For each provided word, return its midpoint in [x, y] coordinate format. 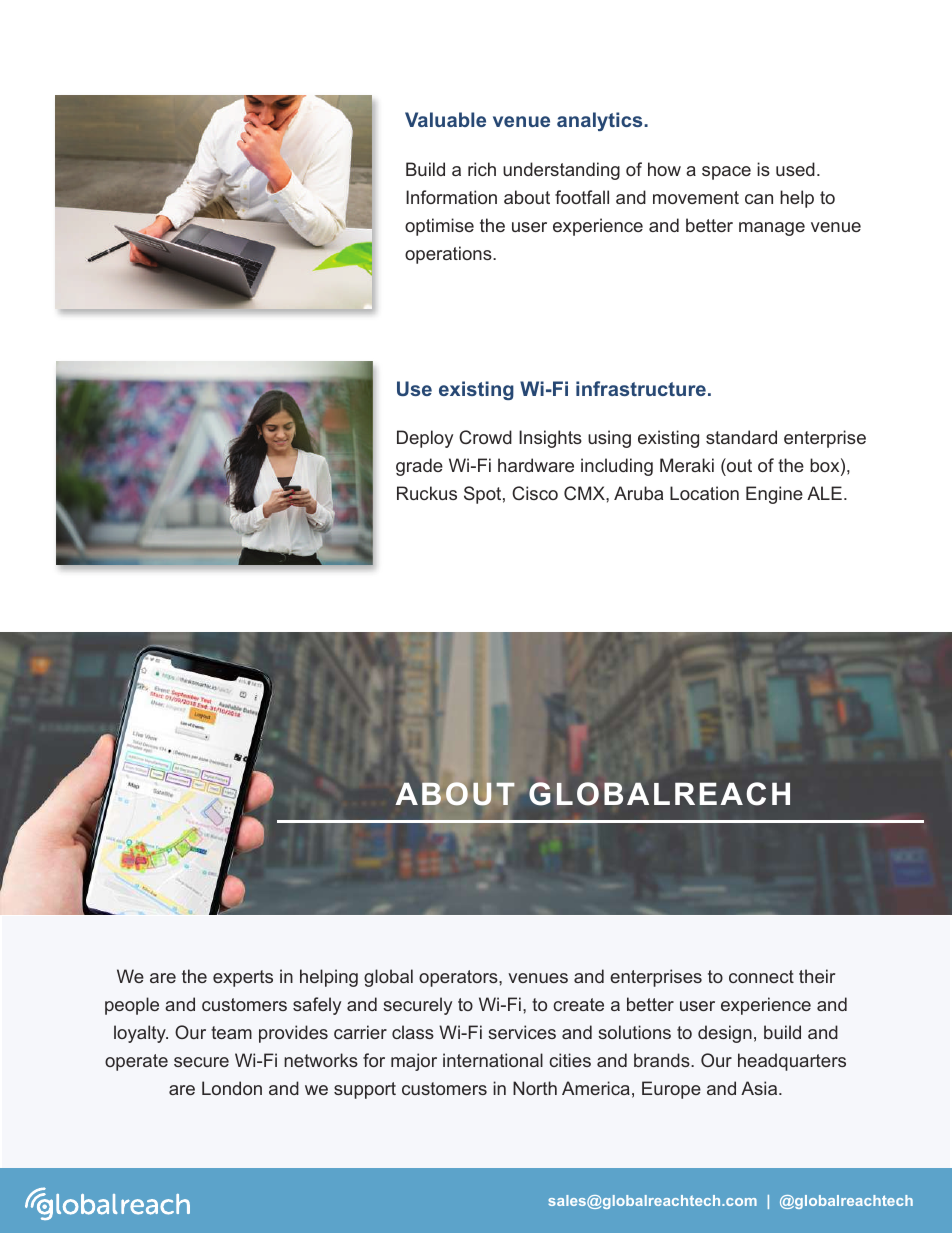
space [726, 173]
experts [243, 978]
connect [761, 976]
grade [419, 467]
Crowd [485, 437]
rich [482, 169]
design [725, 1034]
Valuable [445, 119]
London [232, 1088]
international [493, 1060]
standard [741, 437]
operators [459, 978]
